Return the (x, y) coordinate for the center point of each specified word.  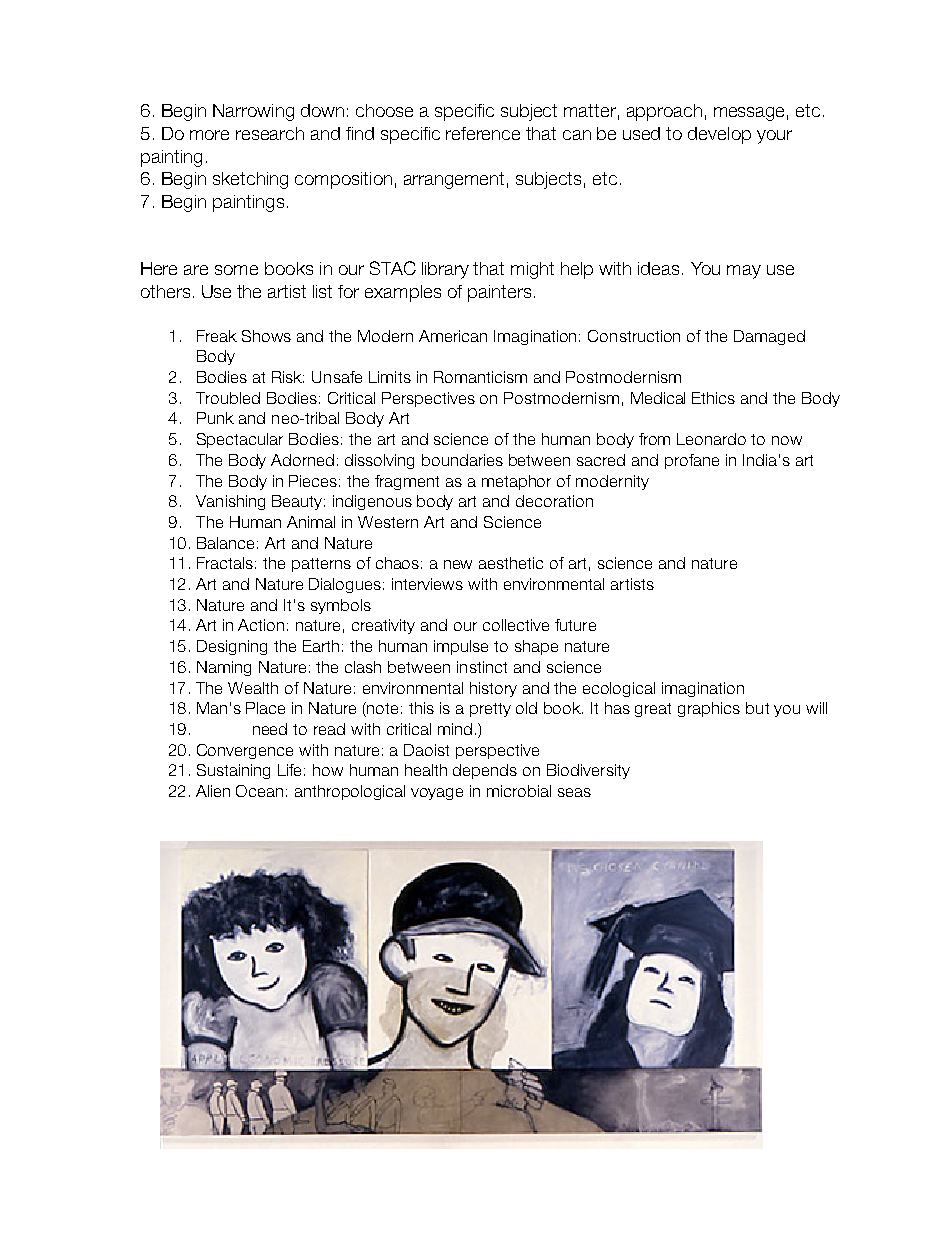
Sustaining (233, 771)
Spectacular (240, 440)
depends (485, 771)
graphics (709, 709)
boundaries (462, 460)
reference (483, 133)
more (209, 135)
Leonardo (711, 439)
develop (719, 135)
